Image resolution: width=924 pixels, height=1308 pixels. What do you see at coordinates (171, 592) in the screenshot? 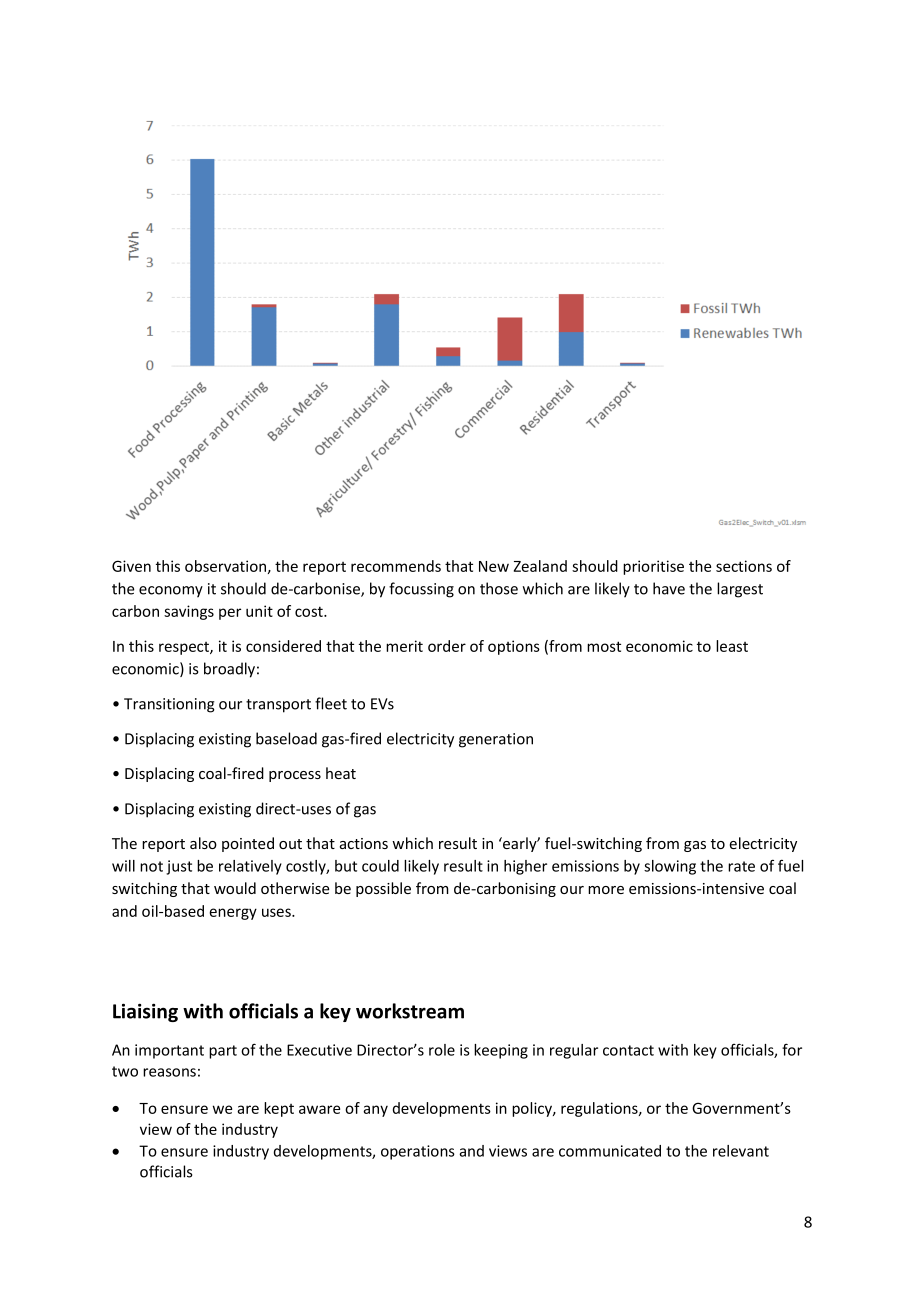
I see `economy` at bounding box center [171, 592].
